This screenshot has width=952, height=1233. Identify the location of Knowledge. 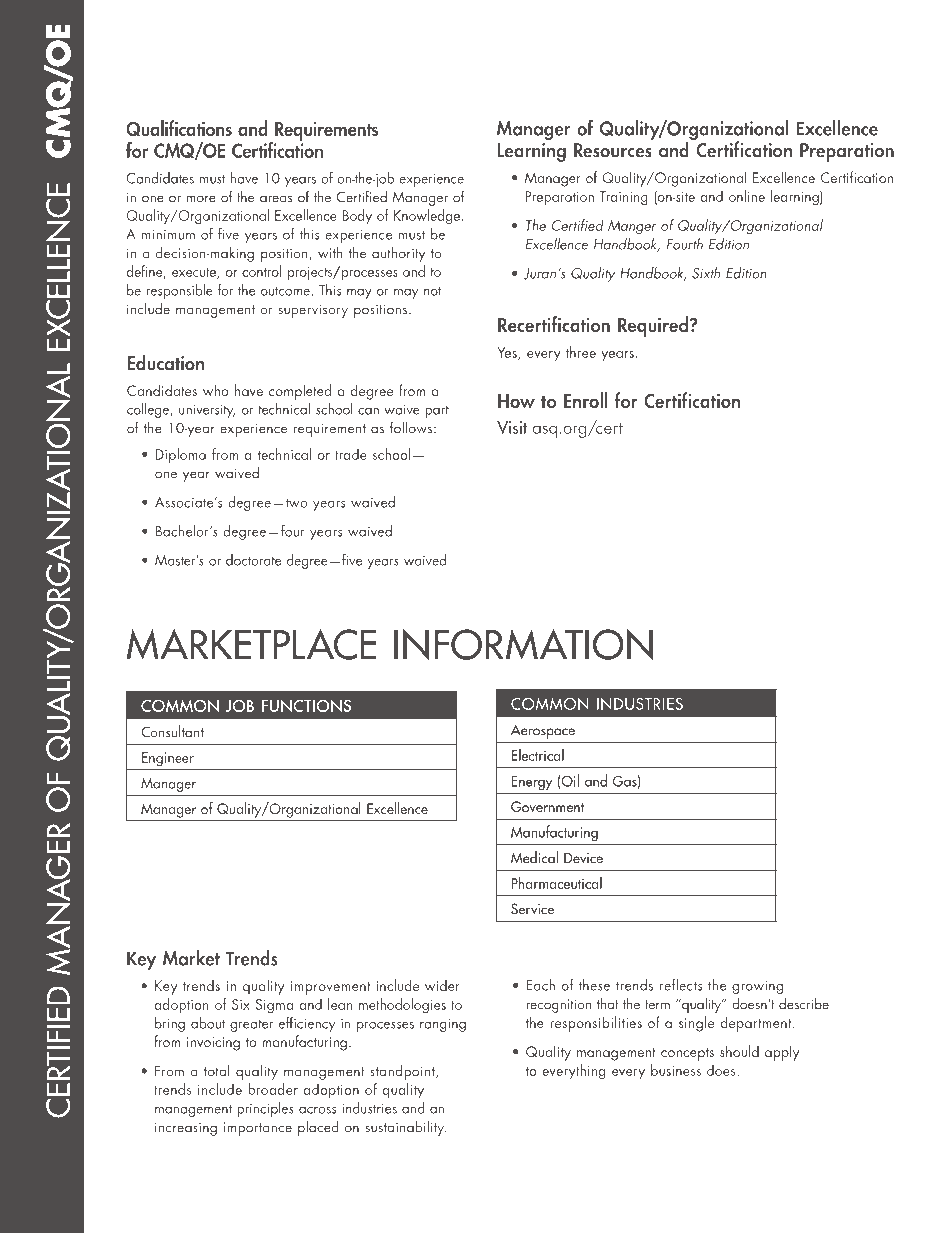
(428, 217).
